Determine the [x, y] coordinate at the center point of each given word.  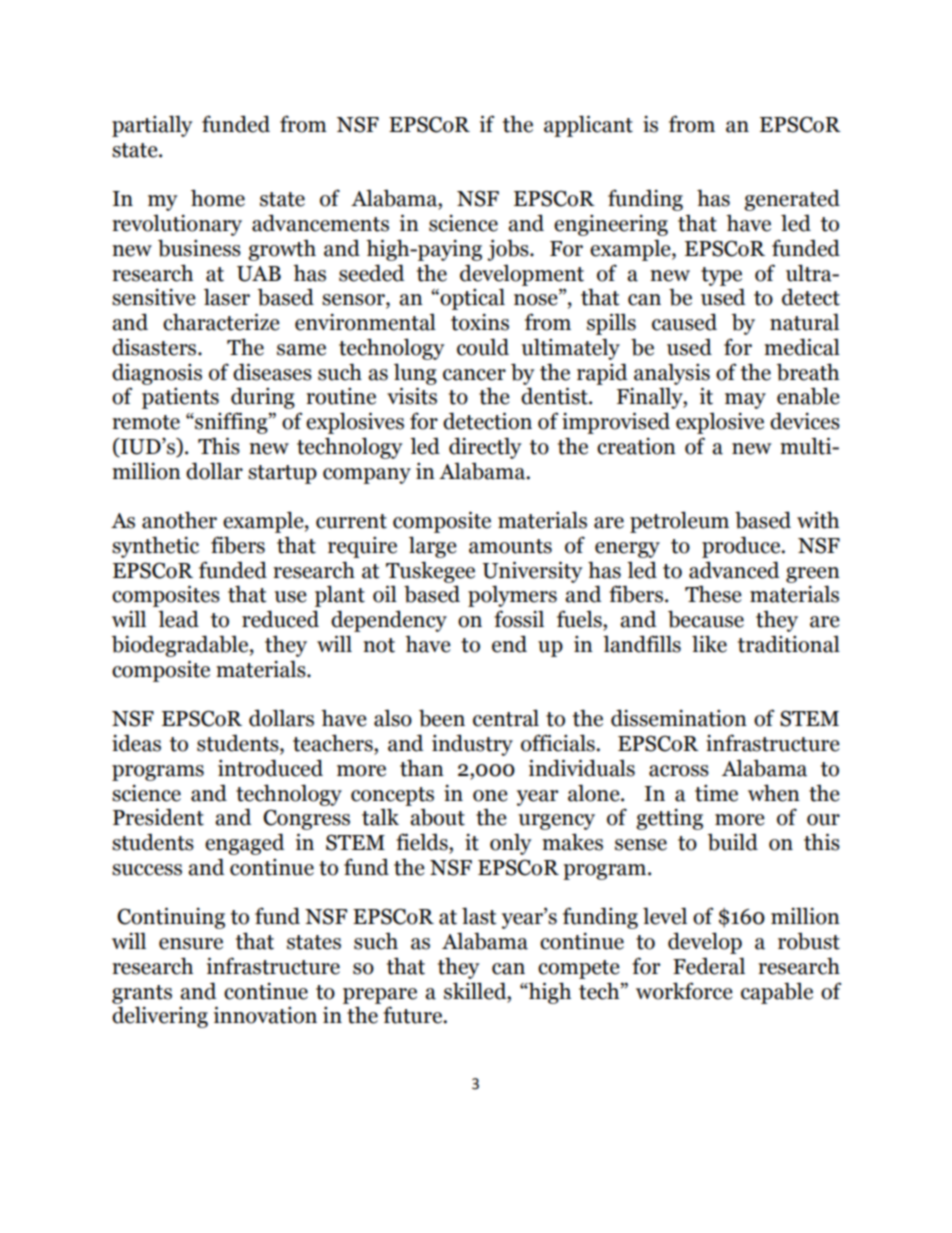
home [218, 198]
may [745, 401]
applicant [588, 126]
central [506, 718]
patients [180, 398]
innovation [265, 1015]
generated [792, 200]
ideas [136, 743]
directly [485, 448]
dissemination [679, 718]
